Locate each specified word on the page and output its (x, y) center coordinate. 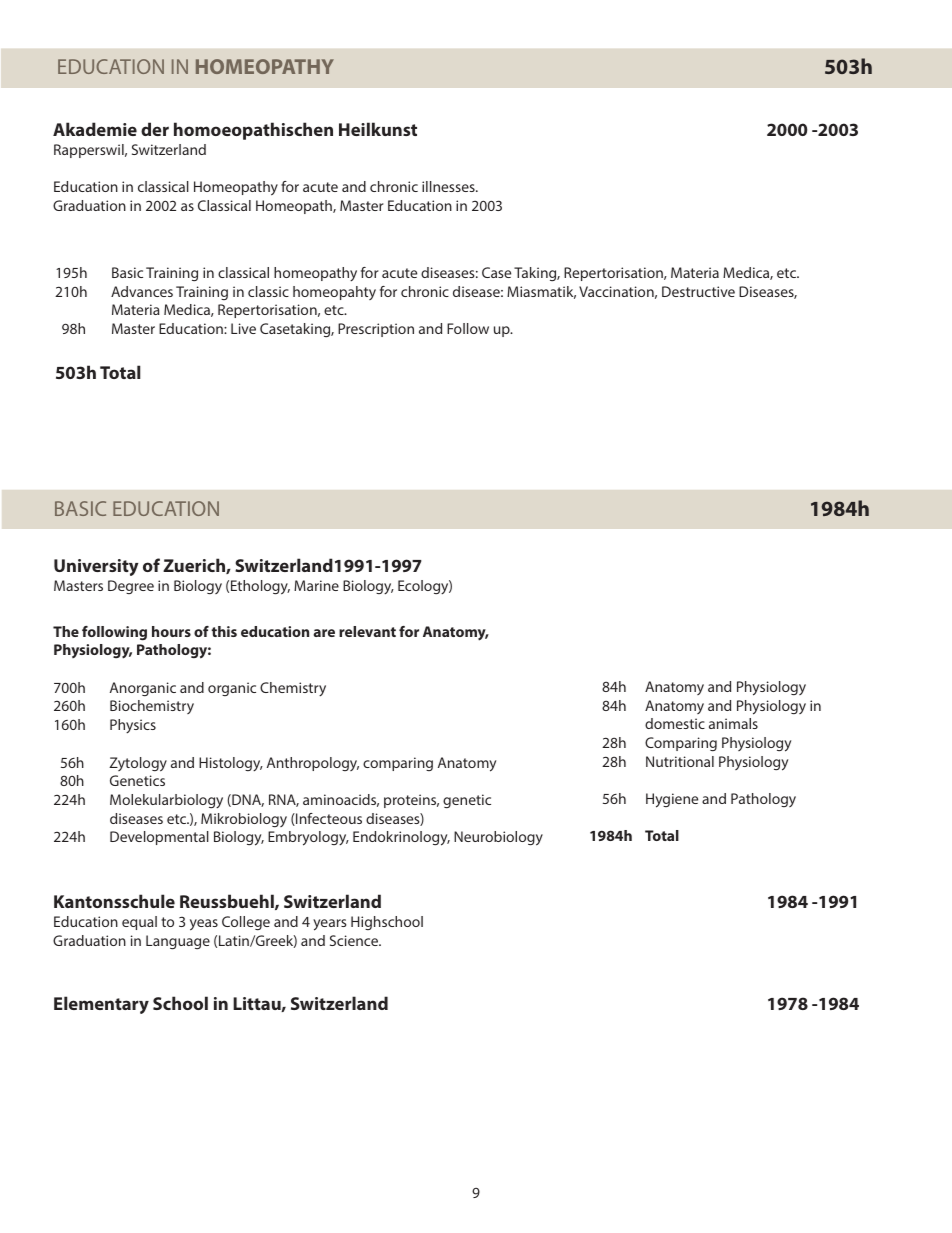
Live (243, 328)
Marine (316, 585)
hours (171, 631)
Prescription (376, 330)
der (155, 129)
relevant (367, 631)
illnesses (449, 186)
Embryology (308, 838)
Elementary (101, 1005)
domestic (675, 723)
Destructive (698, 291)
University (96, 567)
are (324, 633)
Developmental (159, 838)
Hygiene (672, 800)
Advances (142, 291)
